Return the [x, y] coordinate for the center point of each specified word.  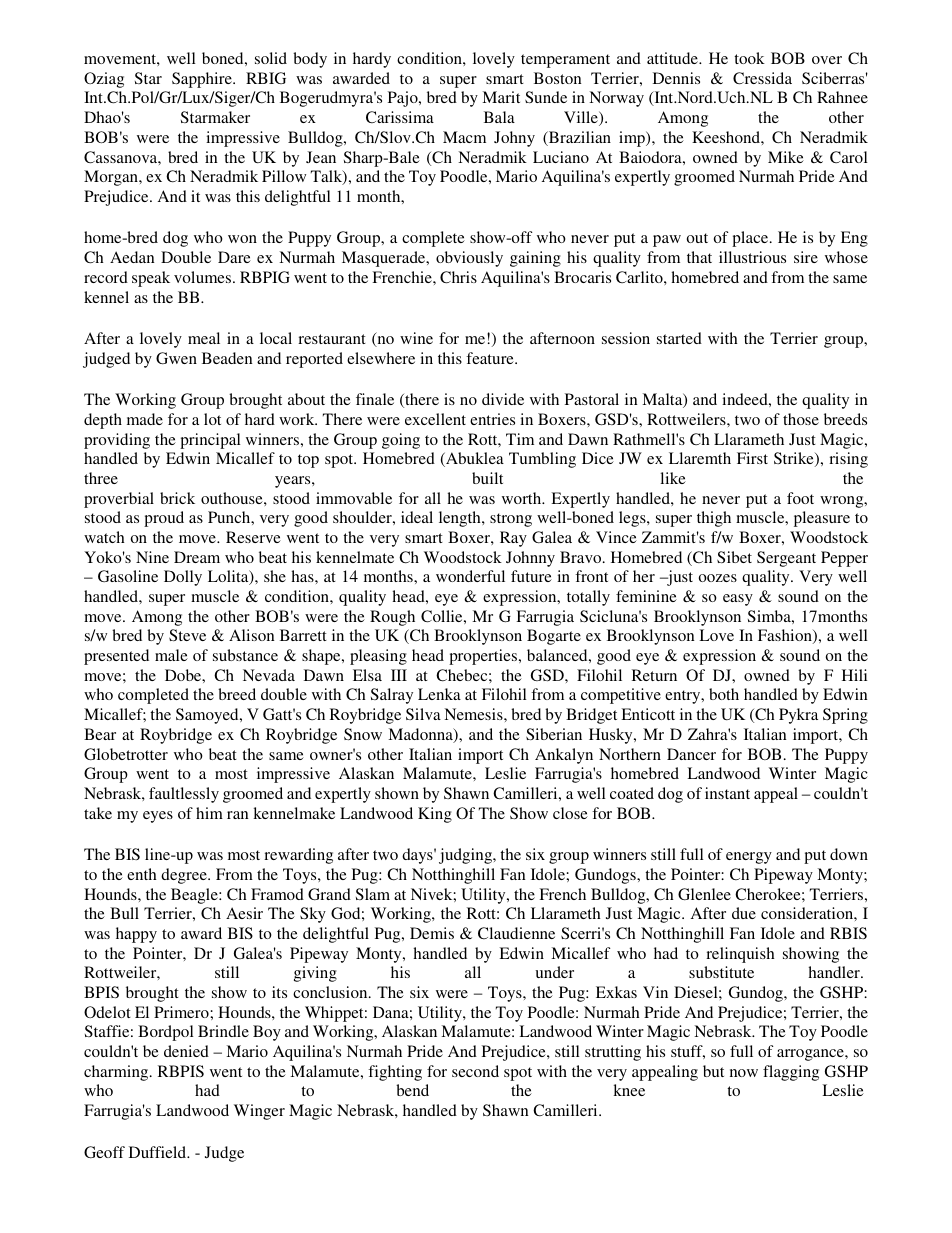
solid [271, 58]
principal [210, 441]
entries [492, 419]
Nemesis [474, 714]
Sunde [546, 97]
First [752, 458]
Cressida [762, 78]
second [475, 1071]
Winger [259, 1112]
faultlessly [184, 795]
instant [727, 793]
